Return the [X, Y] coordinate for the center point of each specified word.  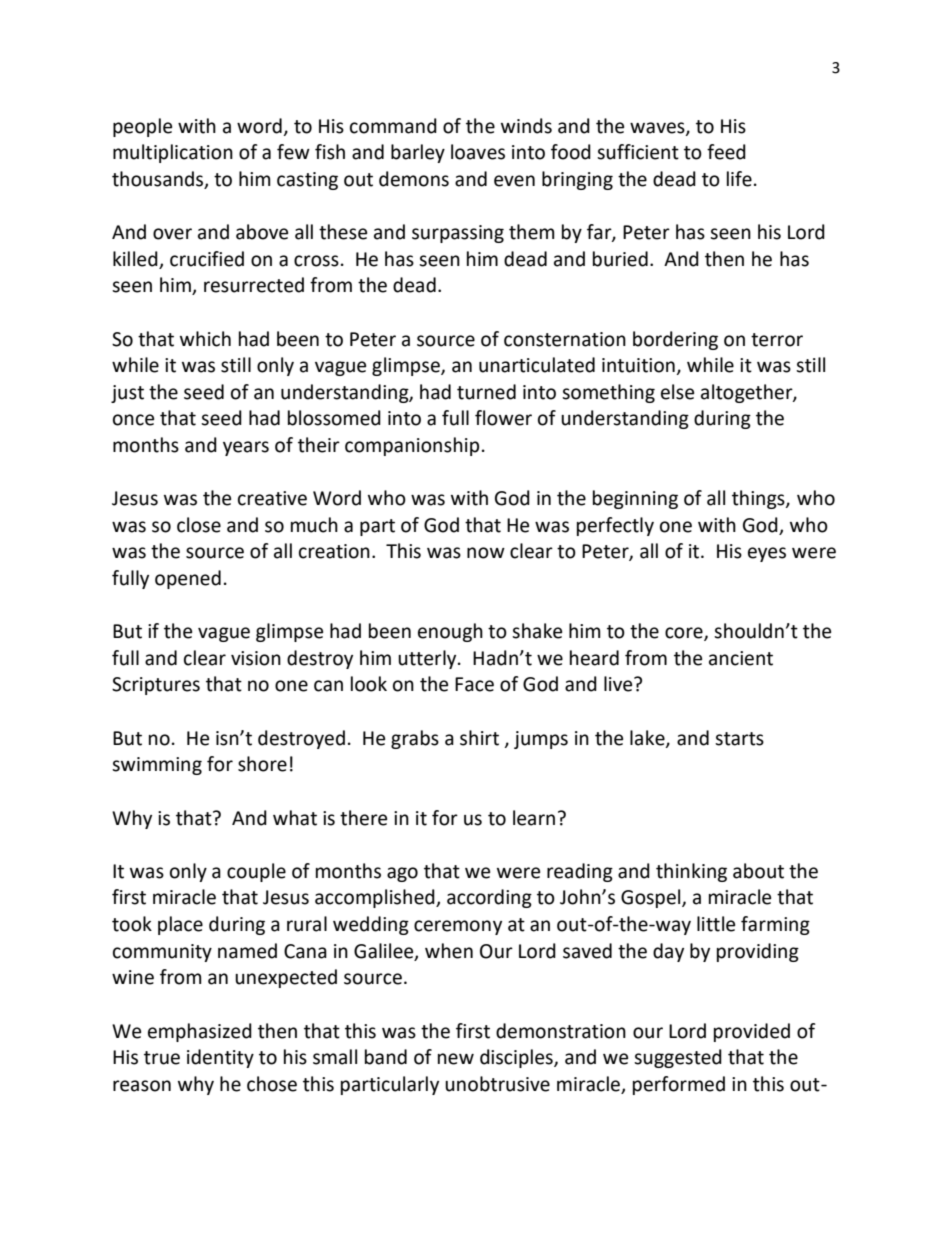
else [677, 392]
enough [450, 632]
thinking [691, 872]
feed [726, 152]
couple [256, 872]
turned [486, 392]
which [205, 339]
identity [220, 1058]
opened [188, 579]
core [685, 634]
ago [402, 874]
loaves [478, 152]
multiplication [173, 153]
